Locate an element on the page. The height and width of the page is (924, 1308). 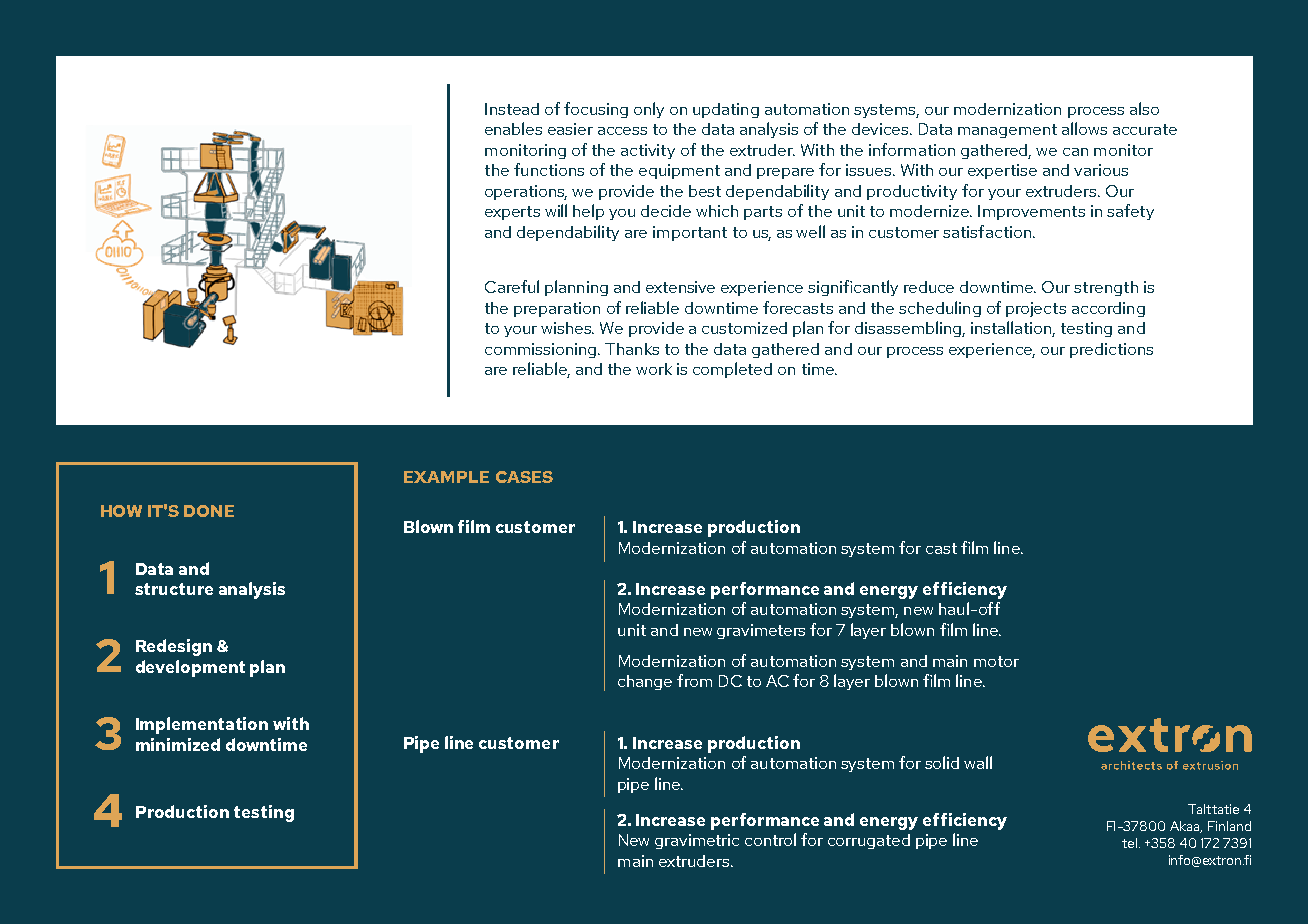
extensive is located at coordinates (680, 287).
